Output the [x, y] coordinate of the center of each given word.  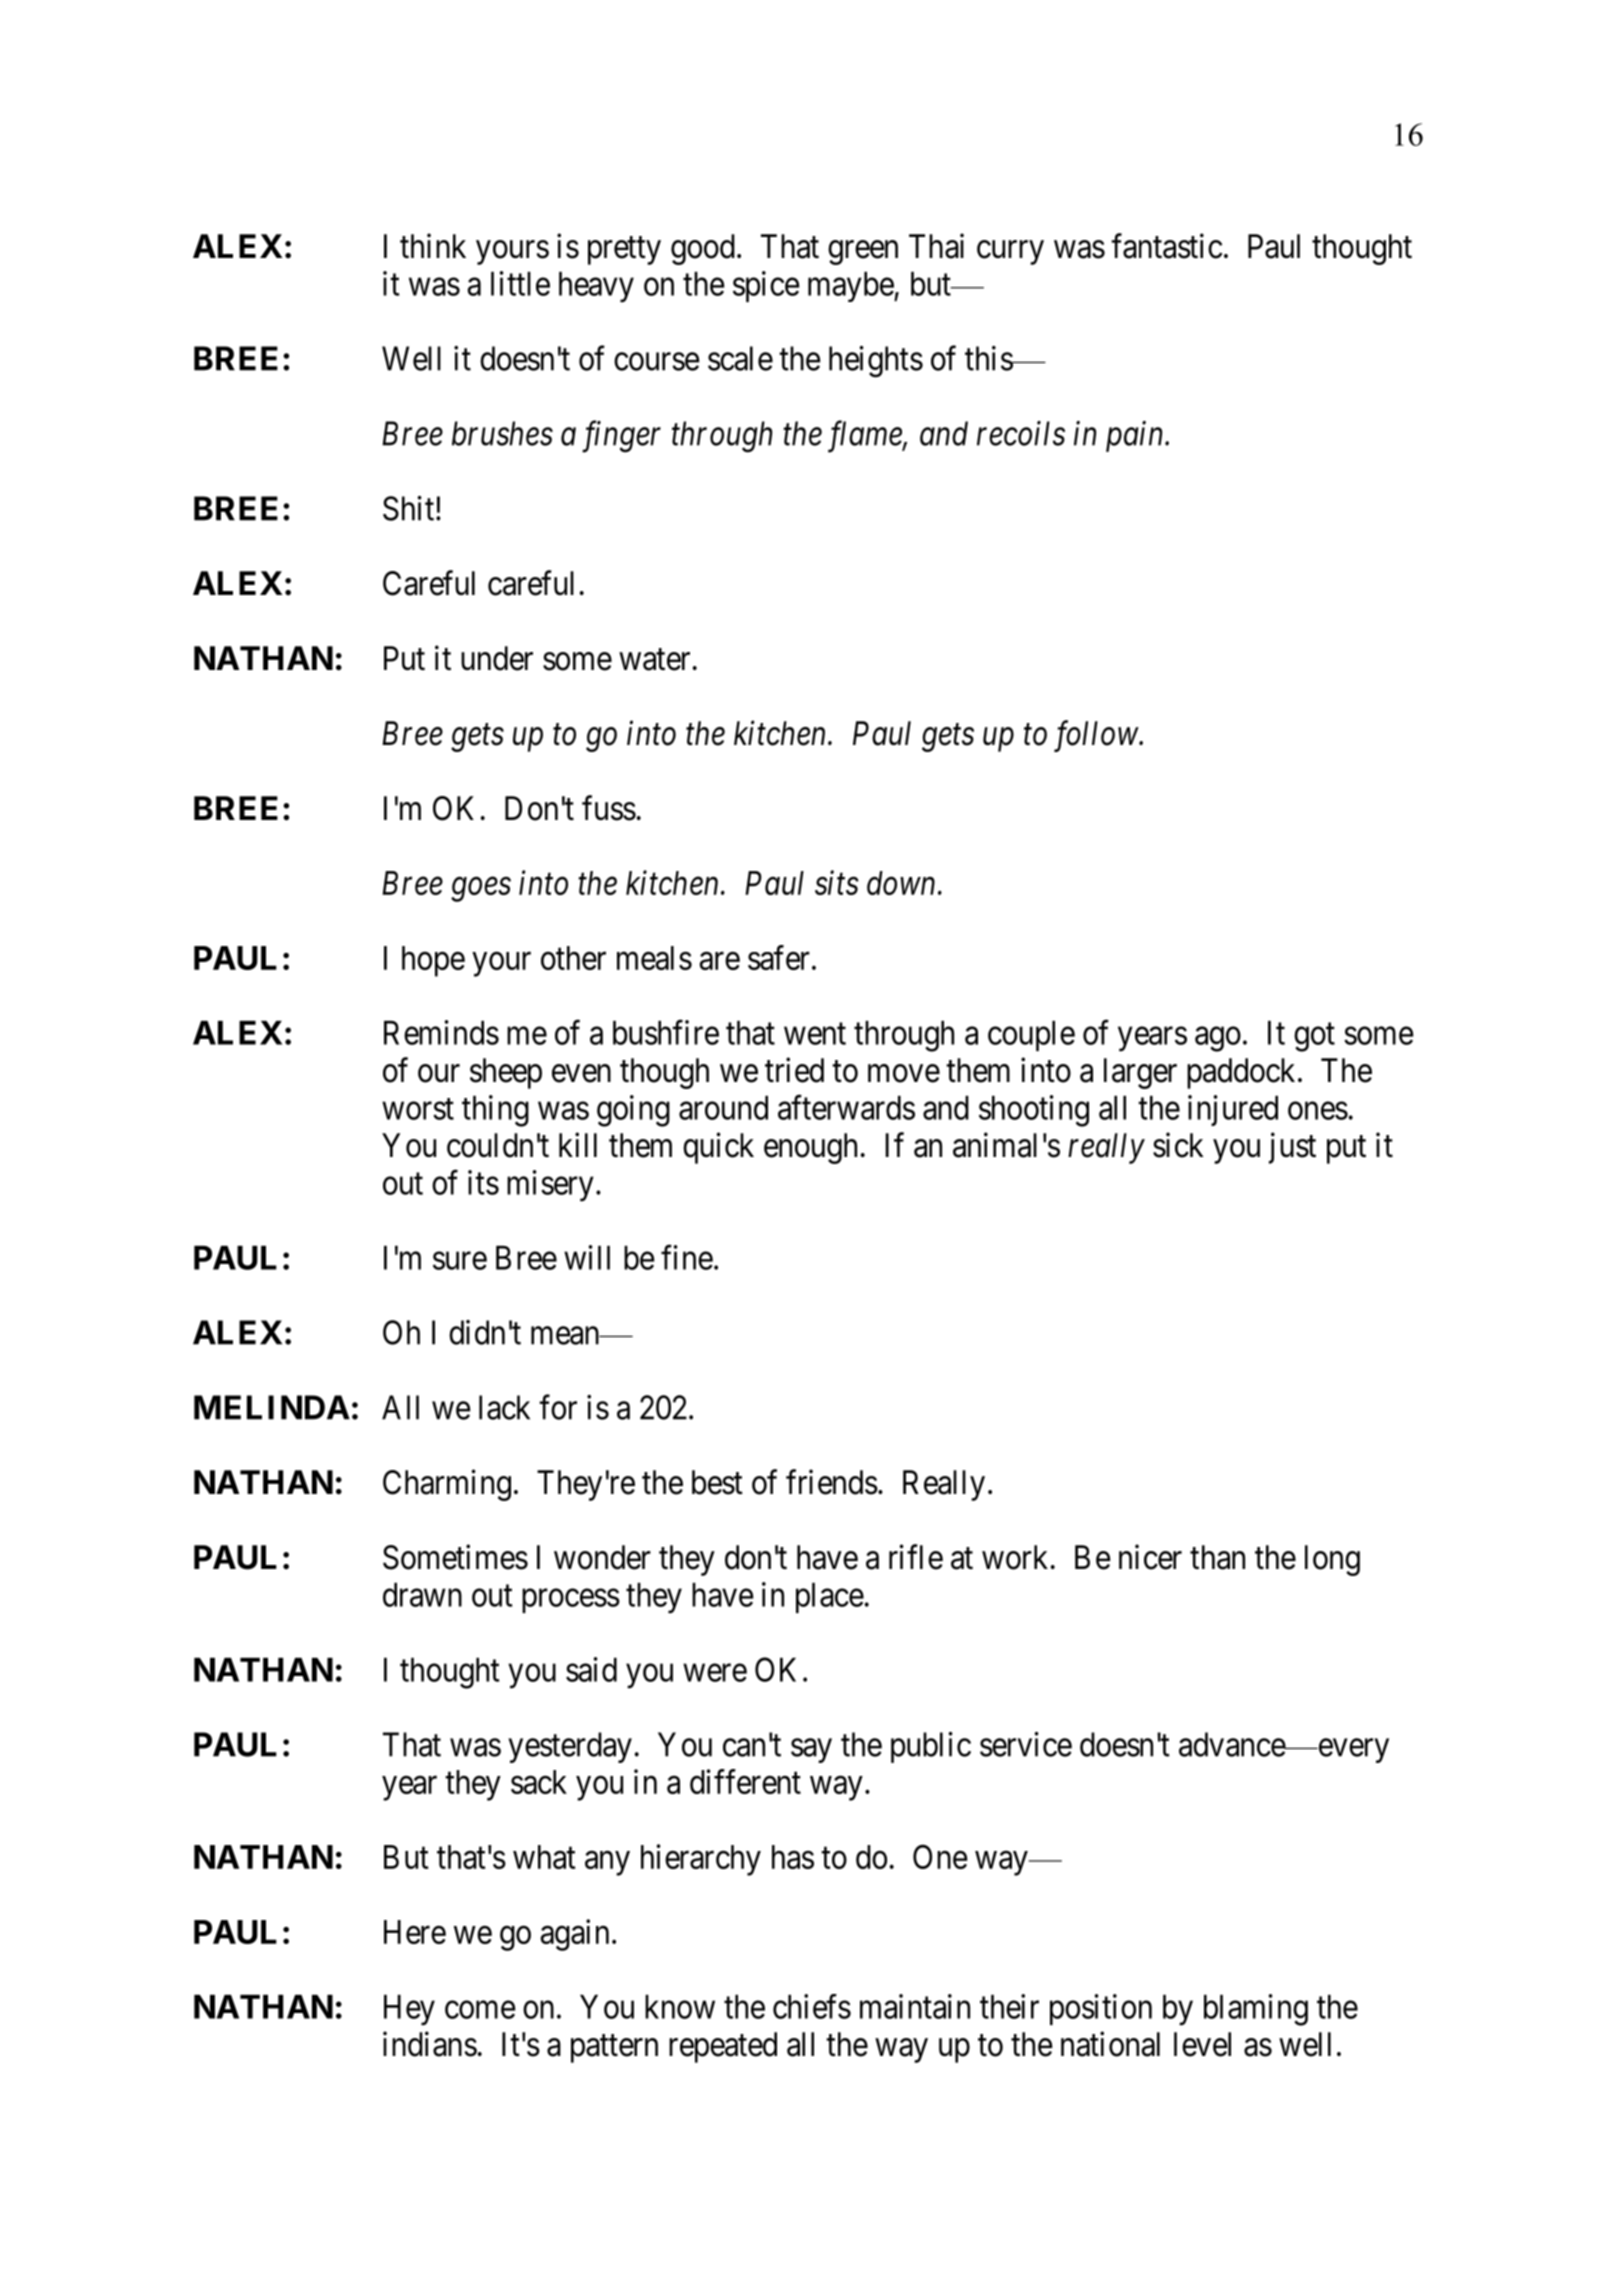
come [480, 2010]
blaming [1256, 2010]
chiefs [812, 2006]
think [433, 245]
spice [766, 286]
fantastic [1166, 246]
